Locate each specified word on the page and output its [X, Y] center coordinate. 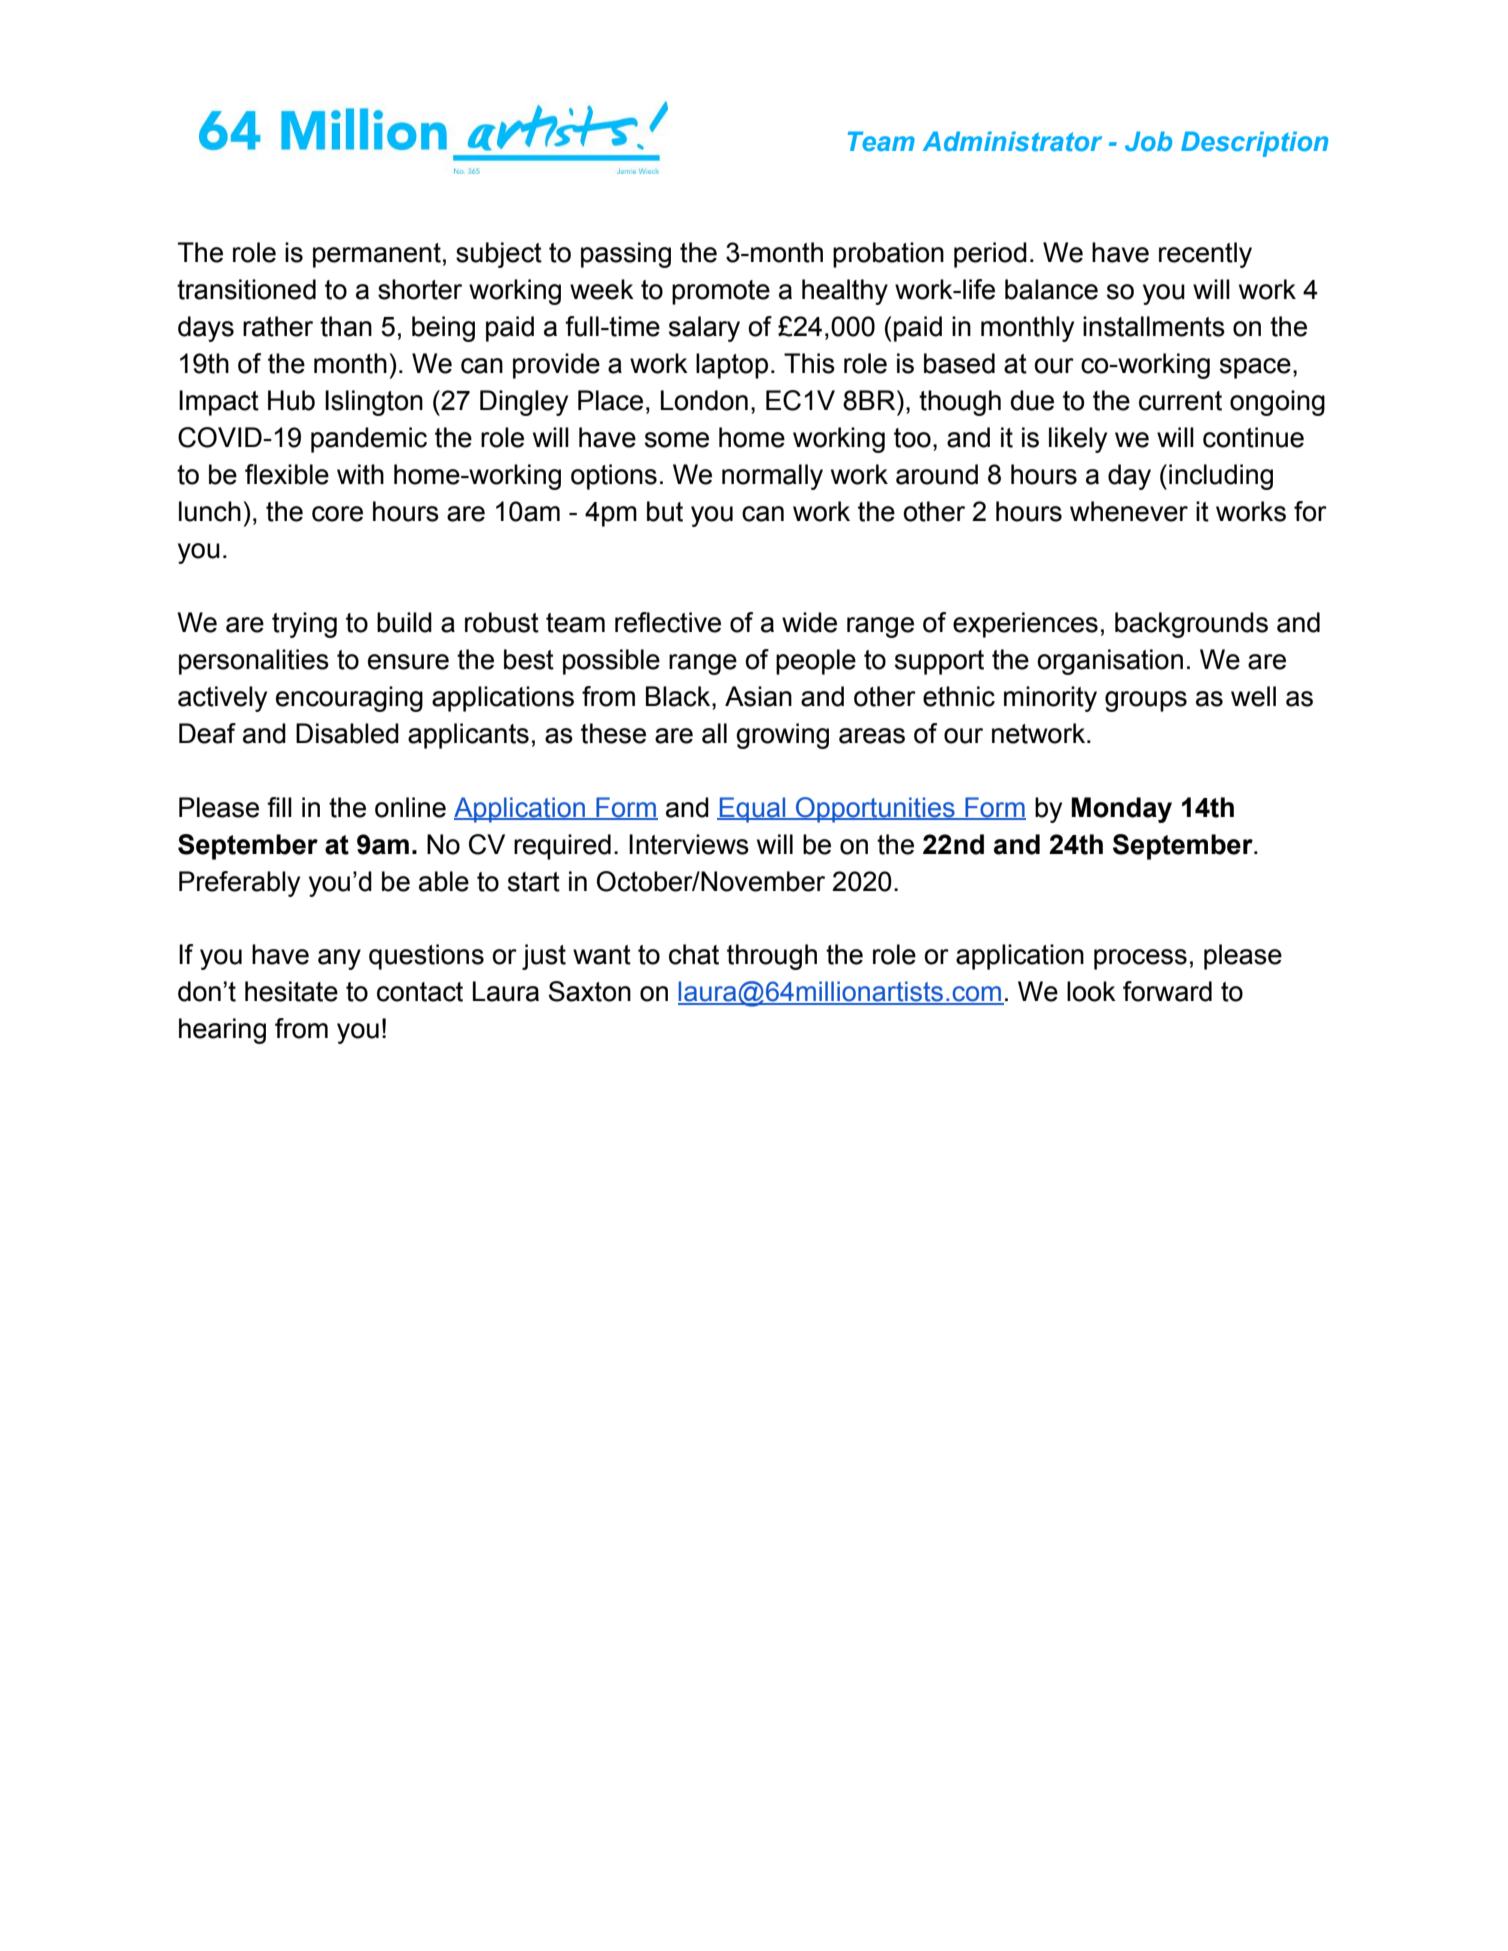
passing [626, 255]
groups [1146, 701]
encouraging [349, 699]
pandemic [369, 440]
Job [1148, 141]
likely [1078, 440]
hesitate [291, 991]
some [677, 440]
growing [782, 736]
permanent [377, 255]
